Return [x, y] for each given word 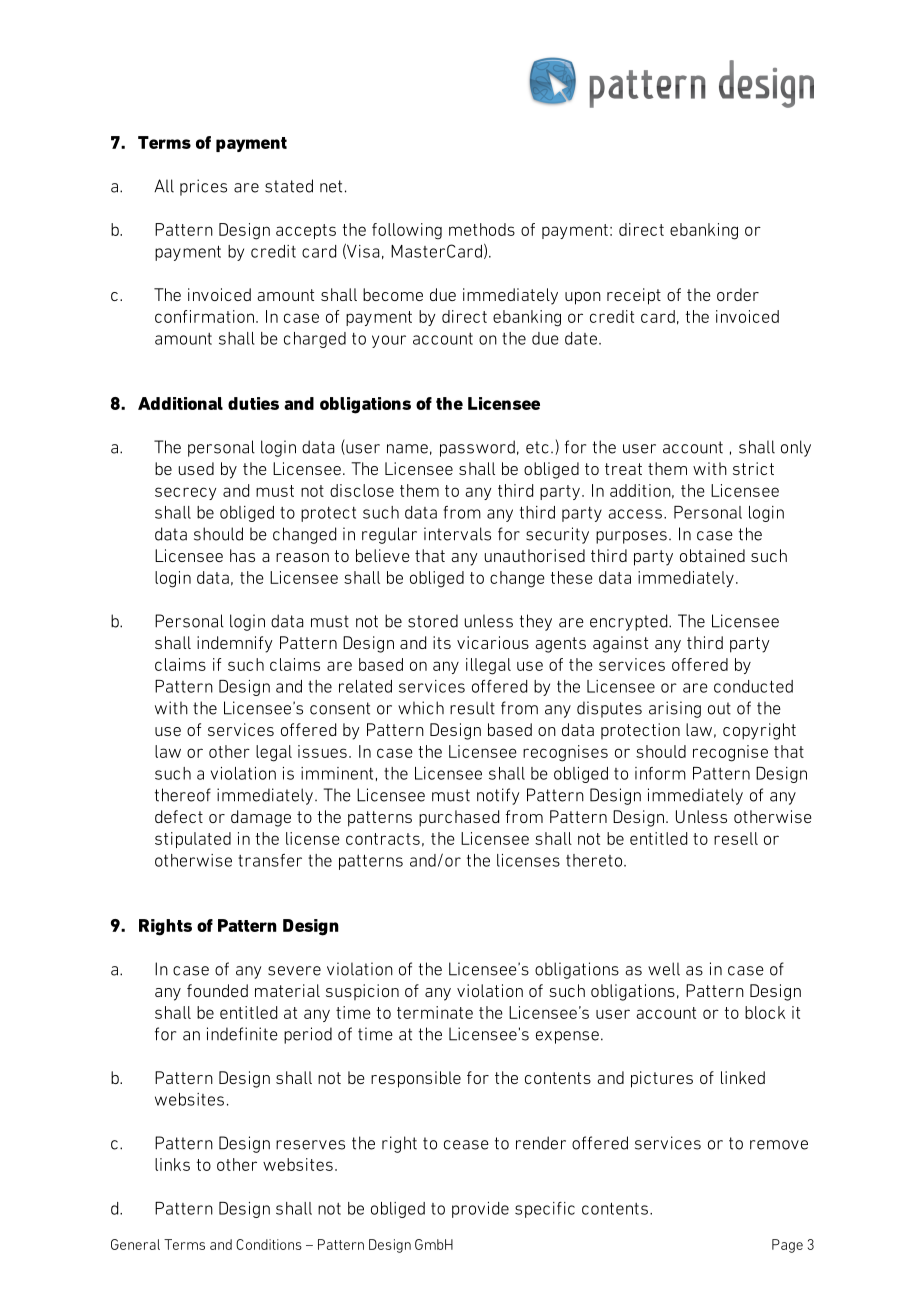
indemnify [235, 644]
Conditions [269, 1244]
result [472, 708]
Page [787, 1246]
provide [480, 1210]
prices [203, 187]
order [738, 294]
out [719, 708]
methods [482, 229]
